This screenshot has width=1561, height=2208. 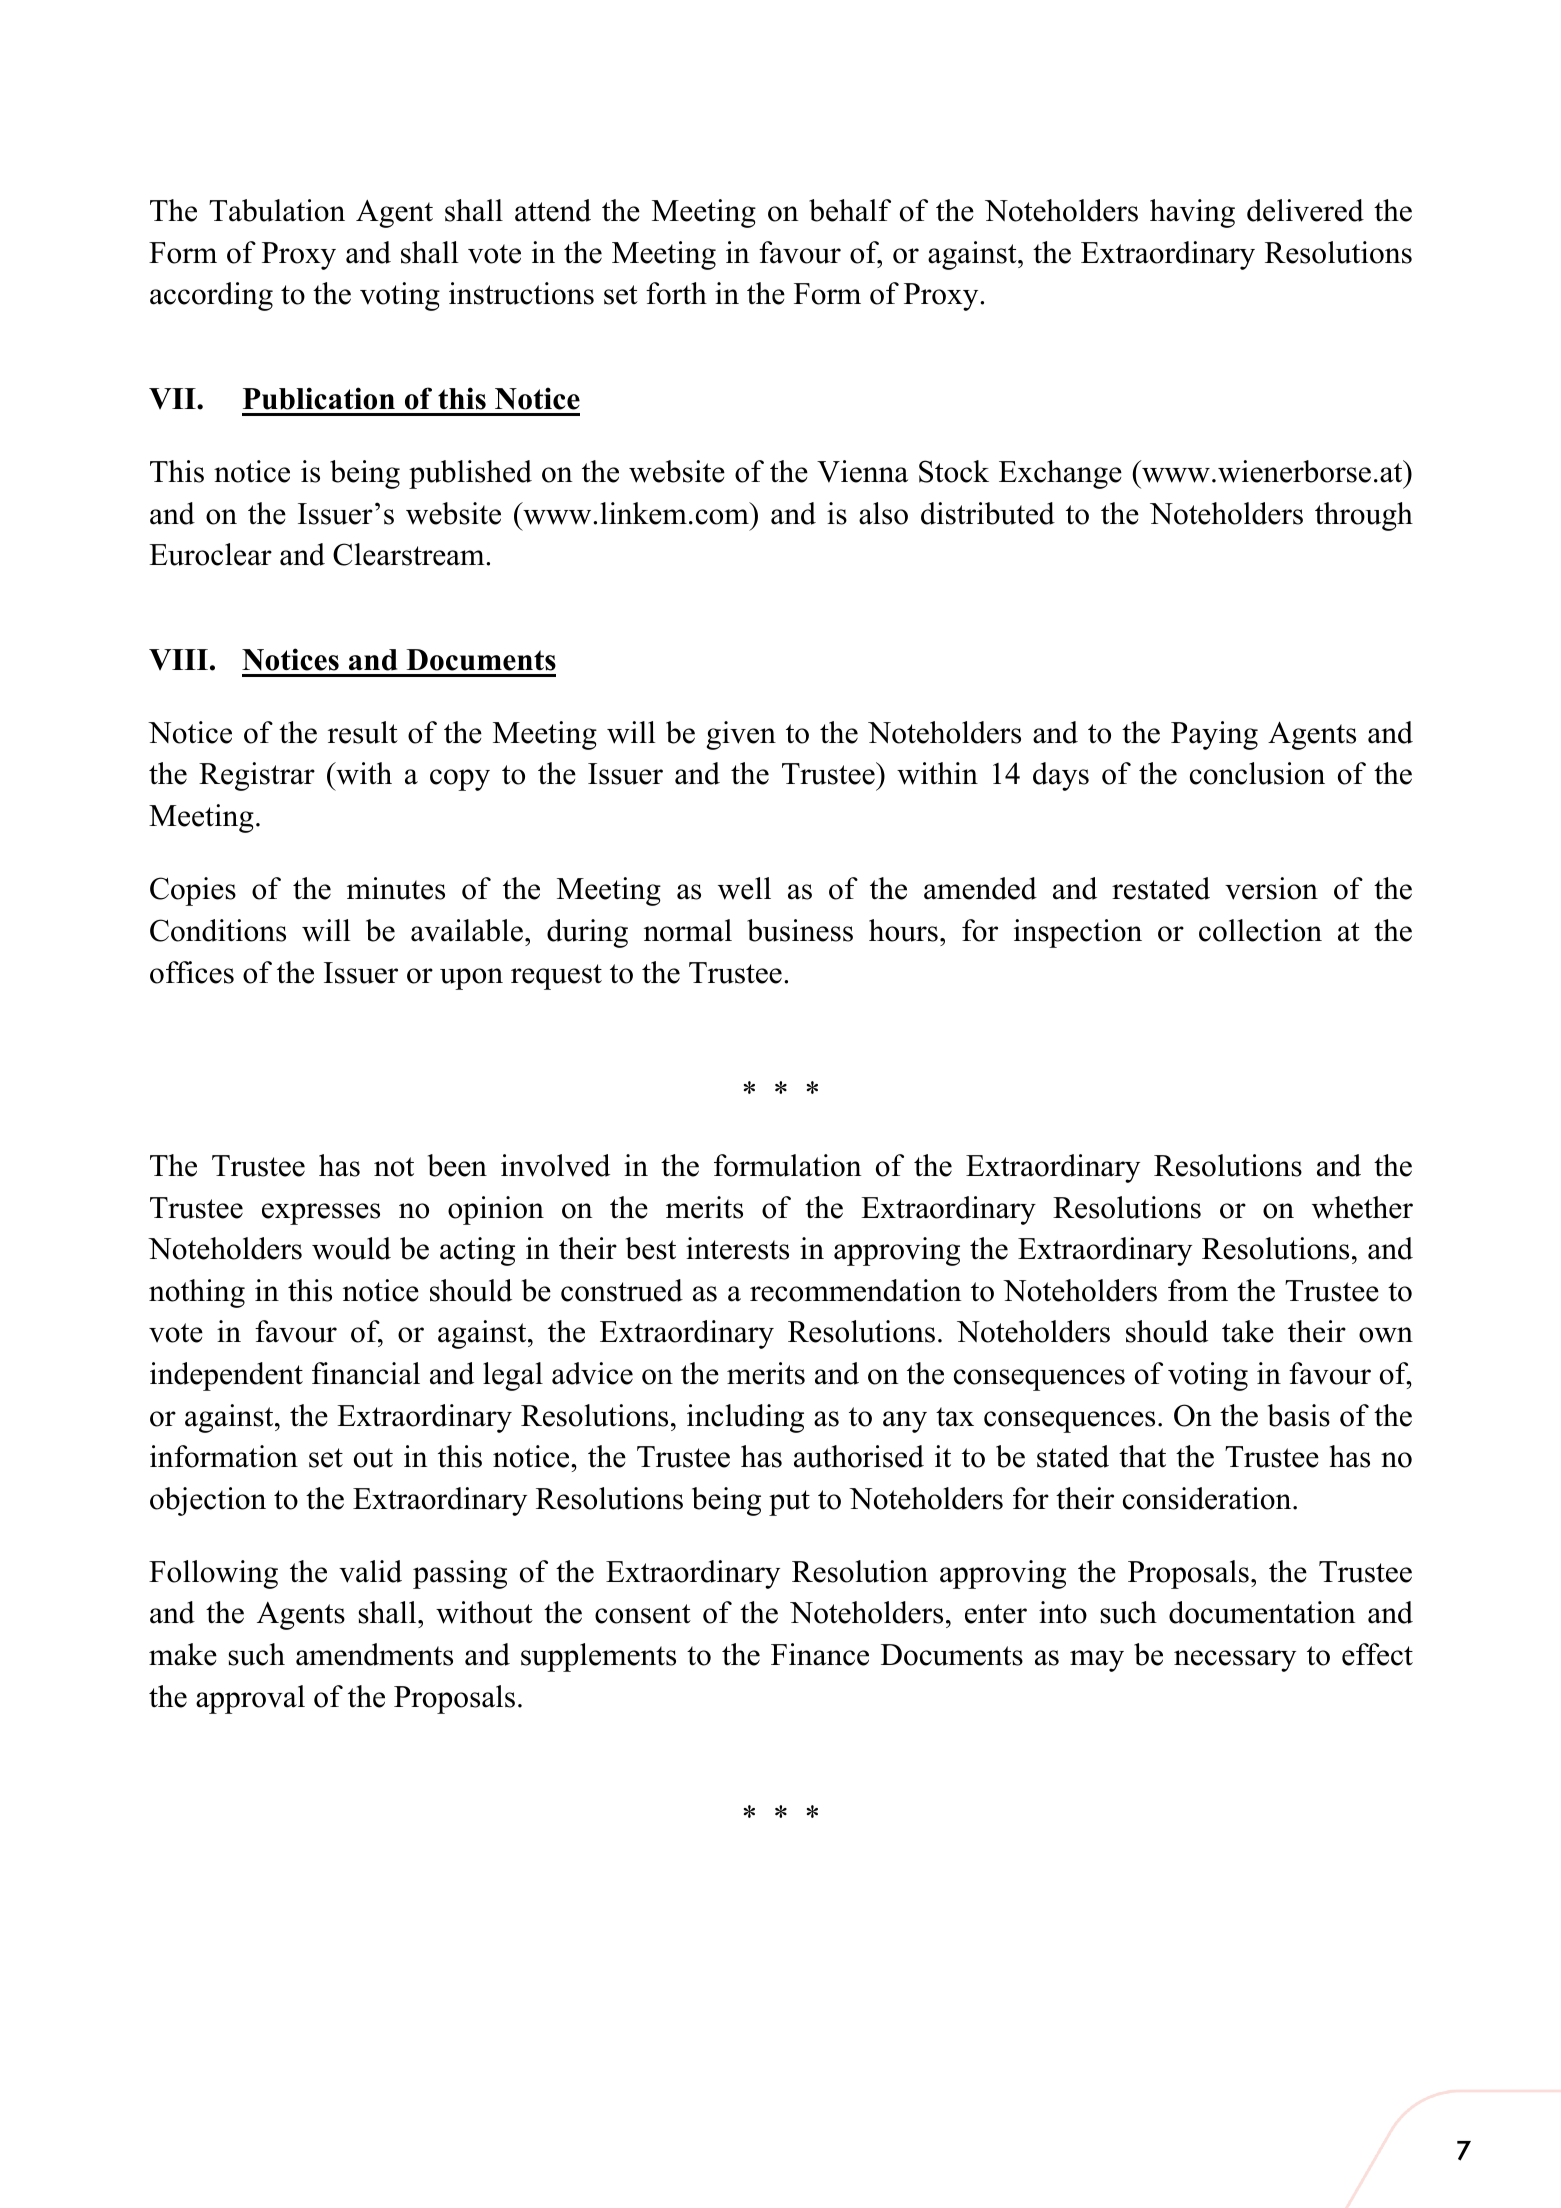 I want to click on amendments, so click(x=374, y=1654).
